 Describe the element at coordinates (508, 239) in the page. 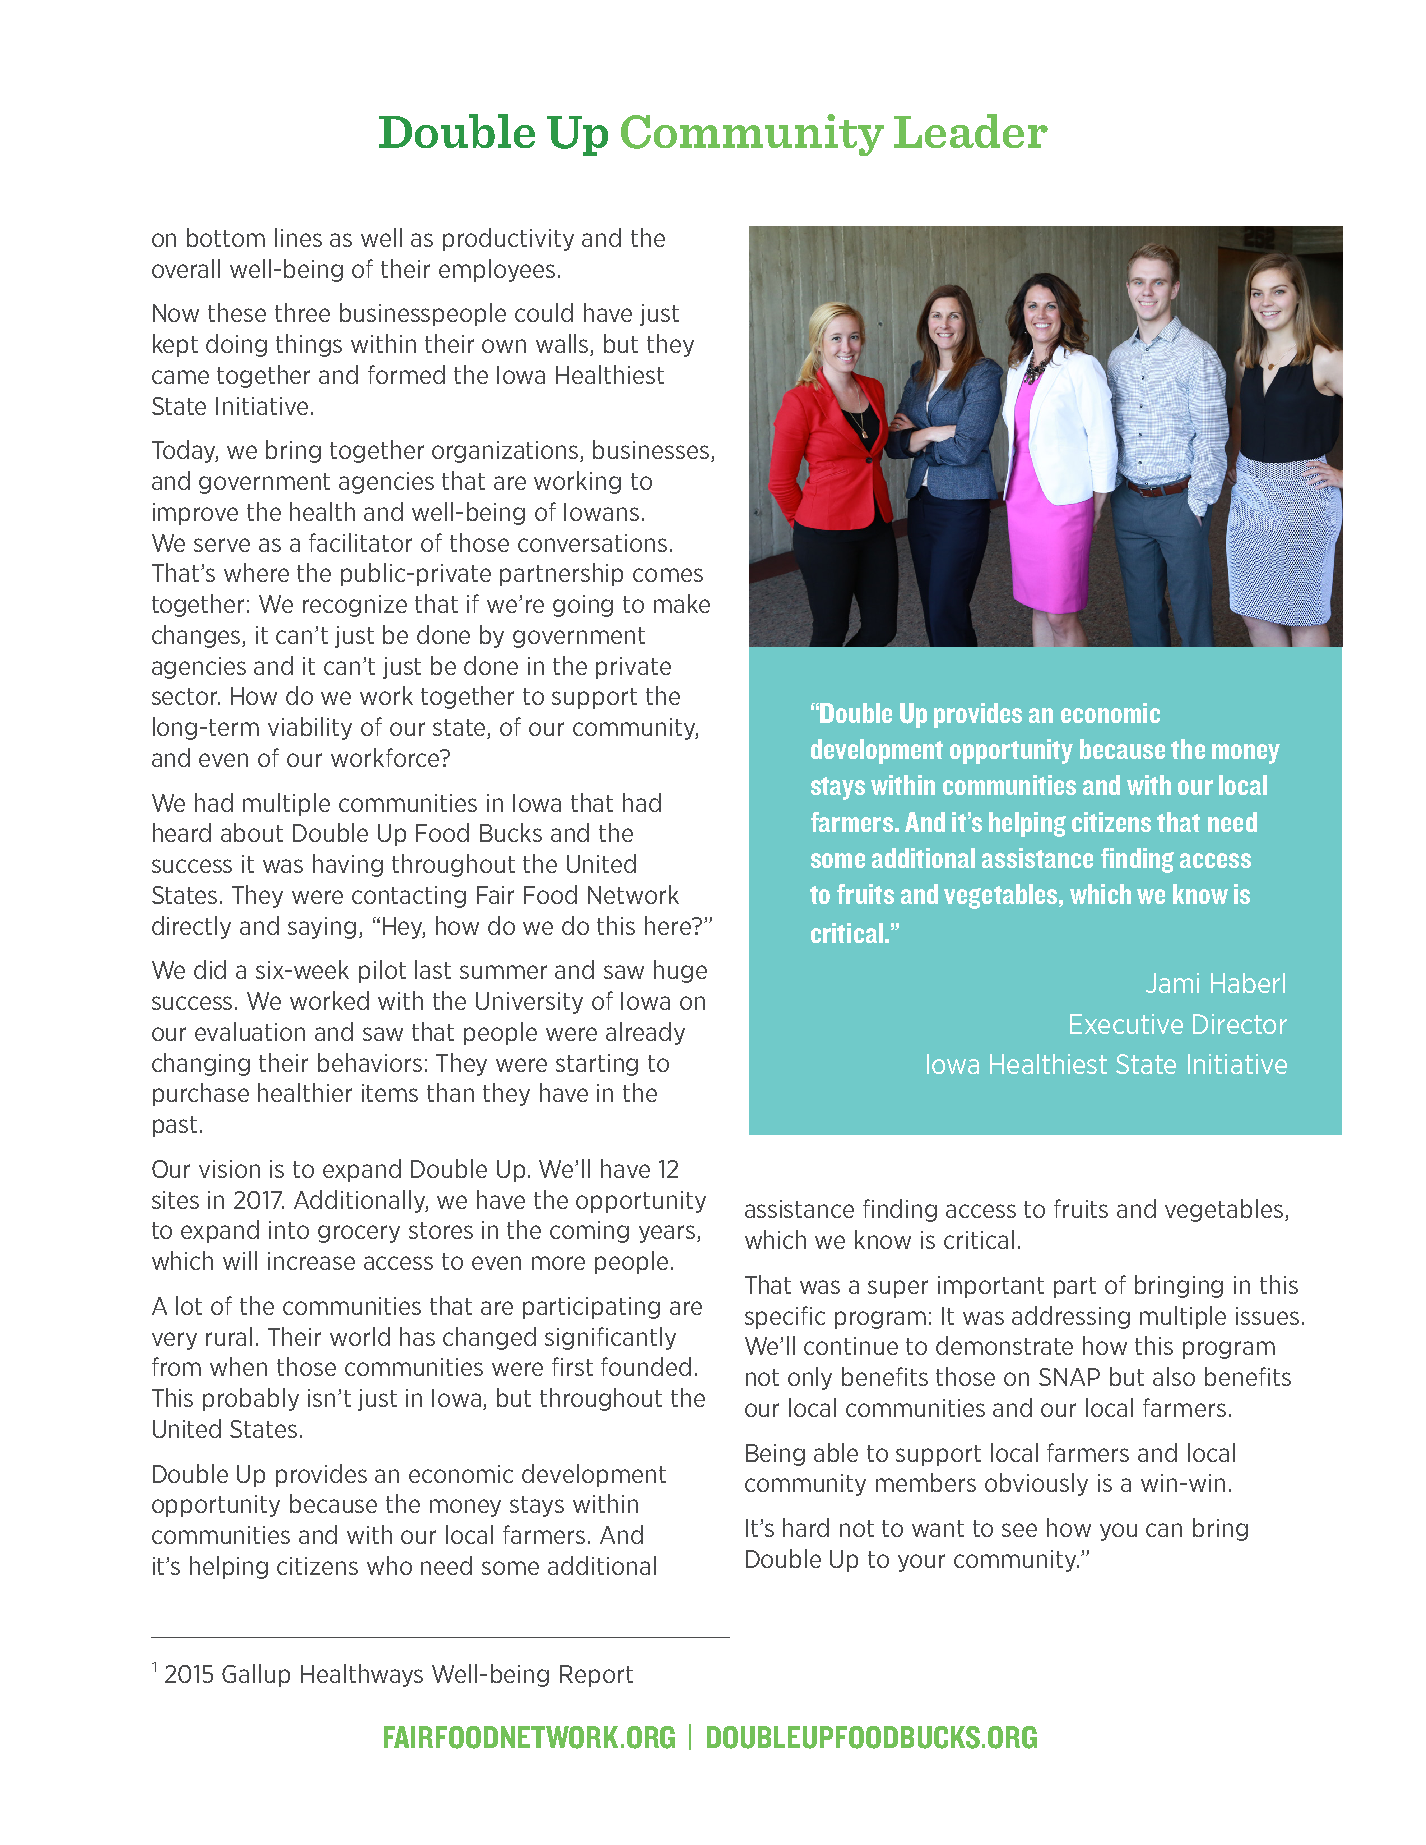

I see `productivity` at that location.
